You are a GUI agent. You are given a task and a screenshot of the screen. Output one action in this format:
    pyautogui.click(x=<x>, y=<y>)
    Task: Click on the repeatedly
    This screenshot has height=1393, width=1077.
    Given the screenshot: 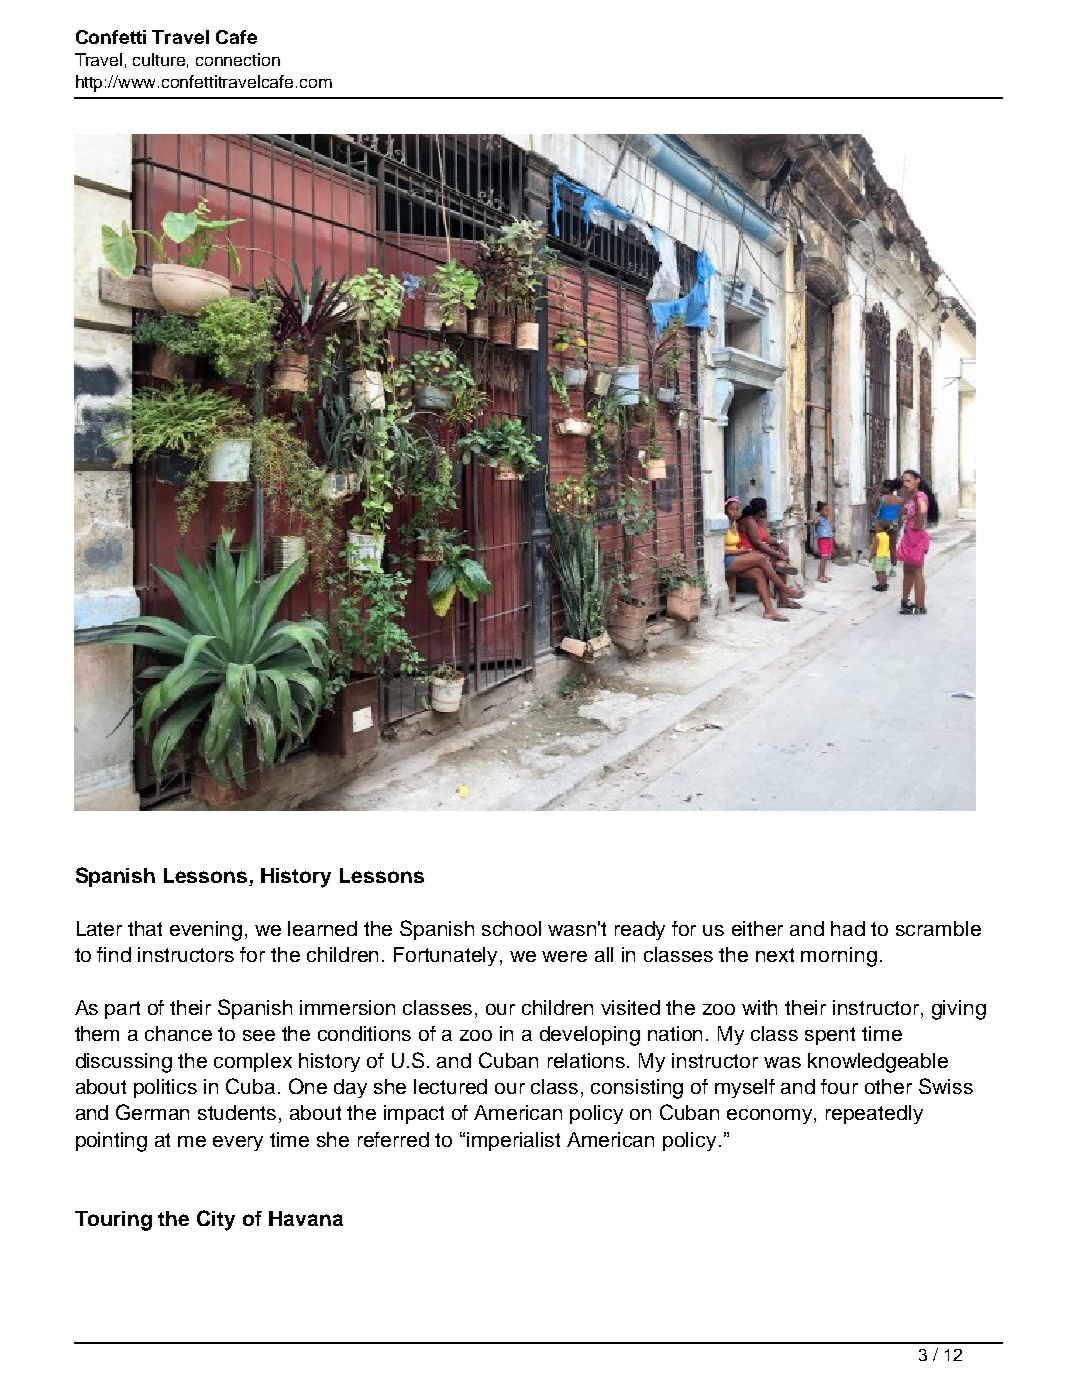 What is the action you would take?
    pyautogui.click(x=874, y=1114)
